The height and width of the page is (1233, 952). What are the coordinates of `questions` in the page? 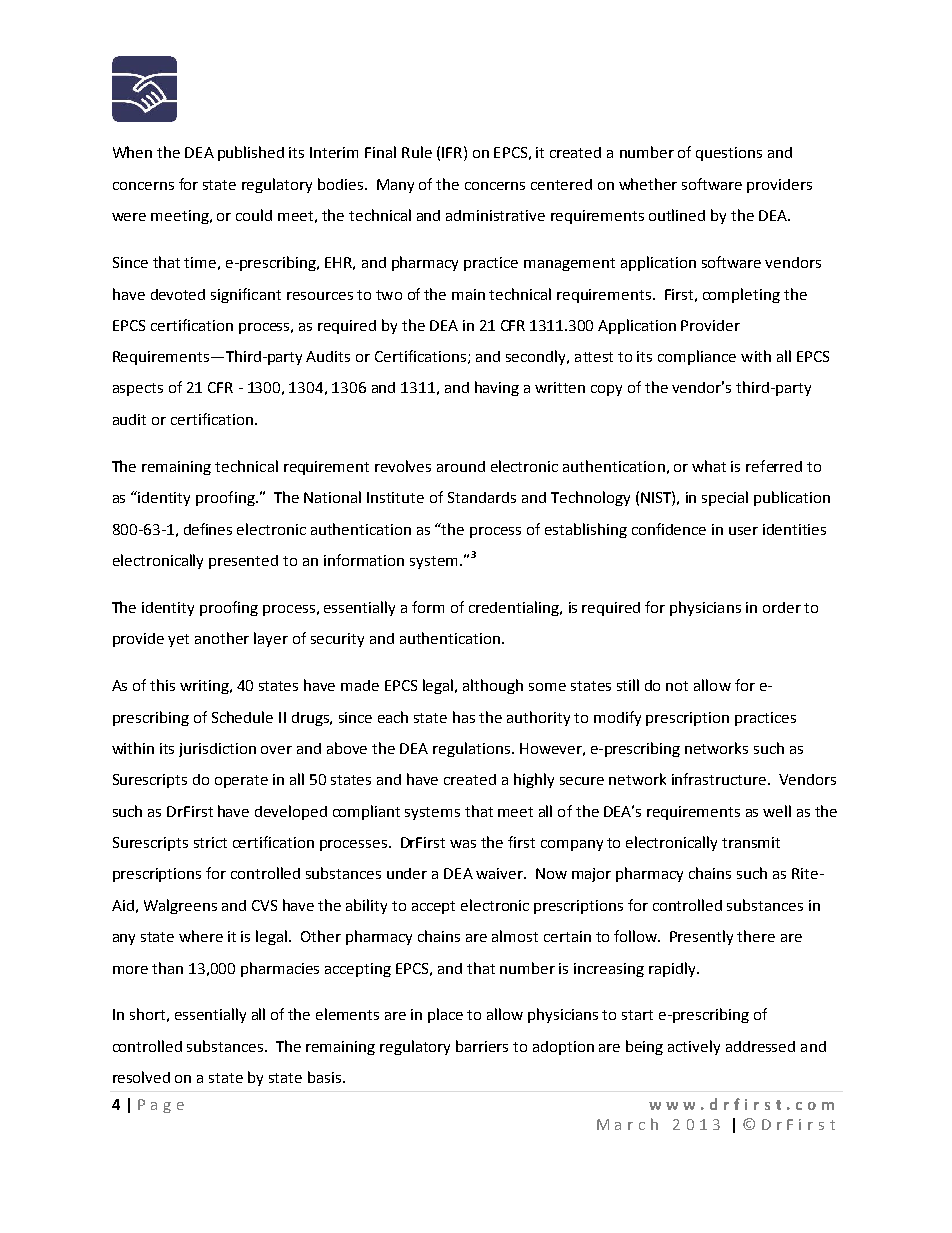 It's located at (729, 154).
